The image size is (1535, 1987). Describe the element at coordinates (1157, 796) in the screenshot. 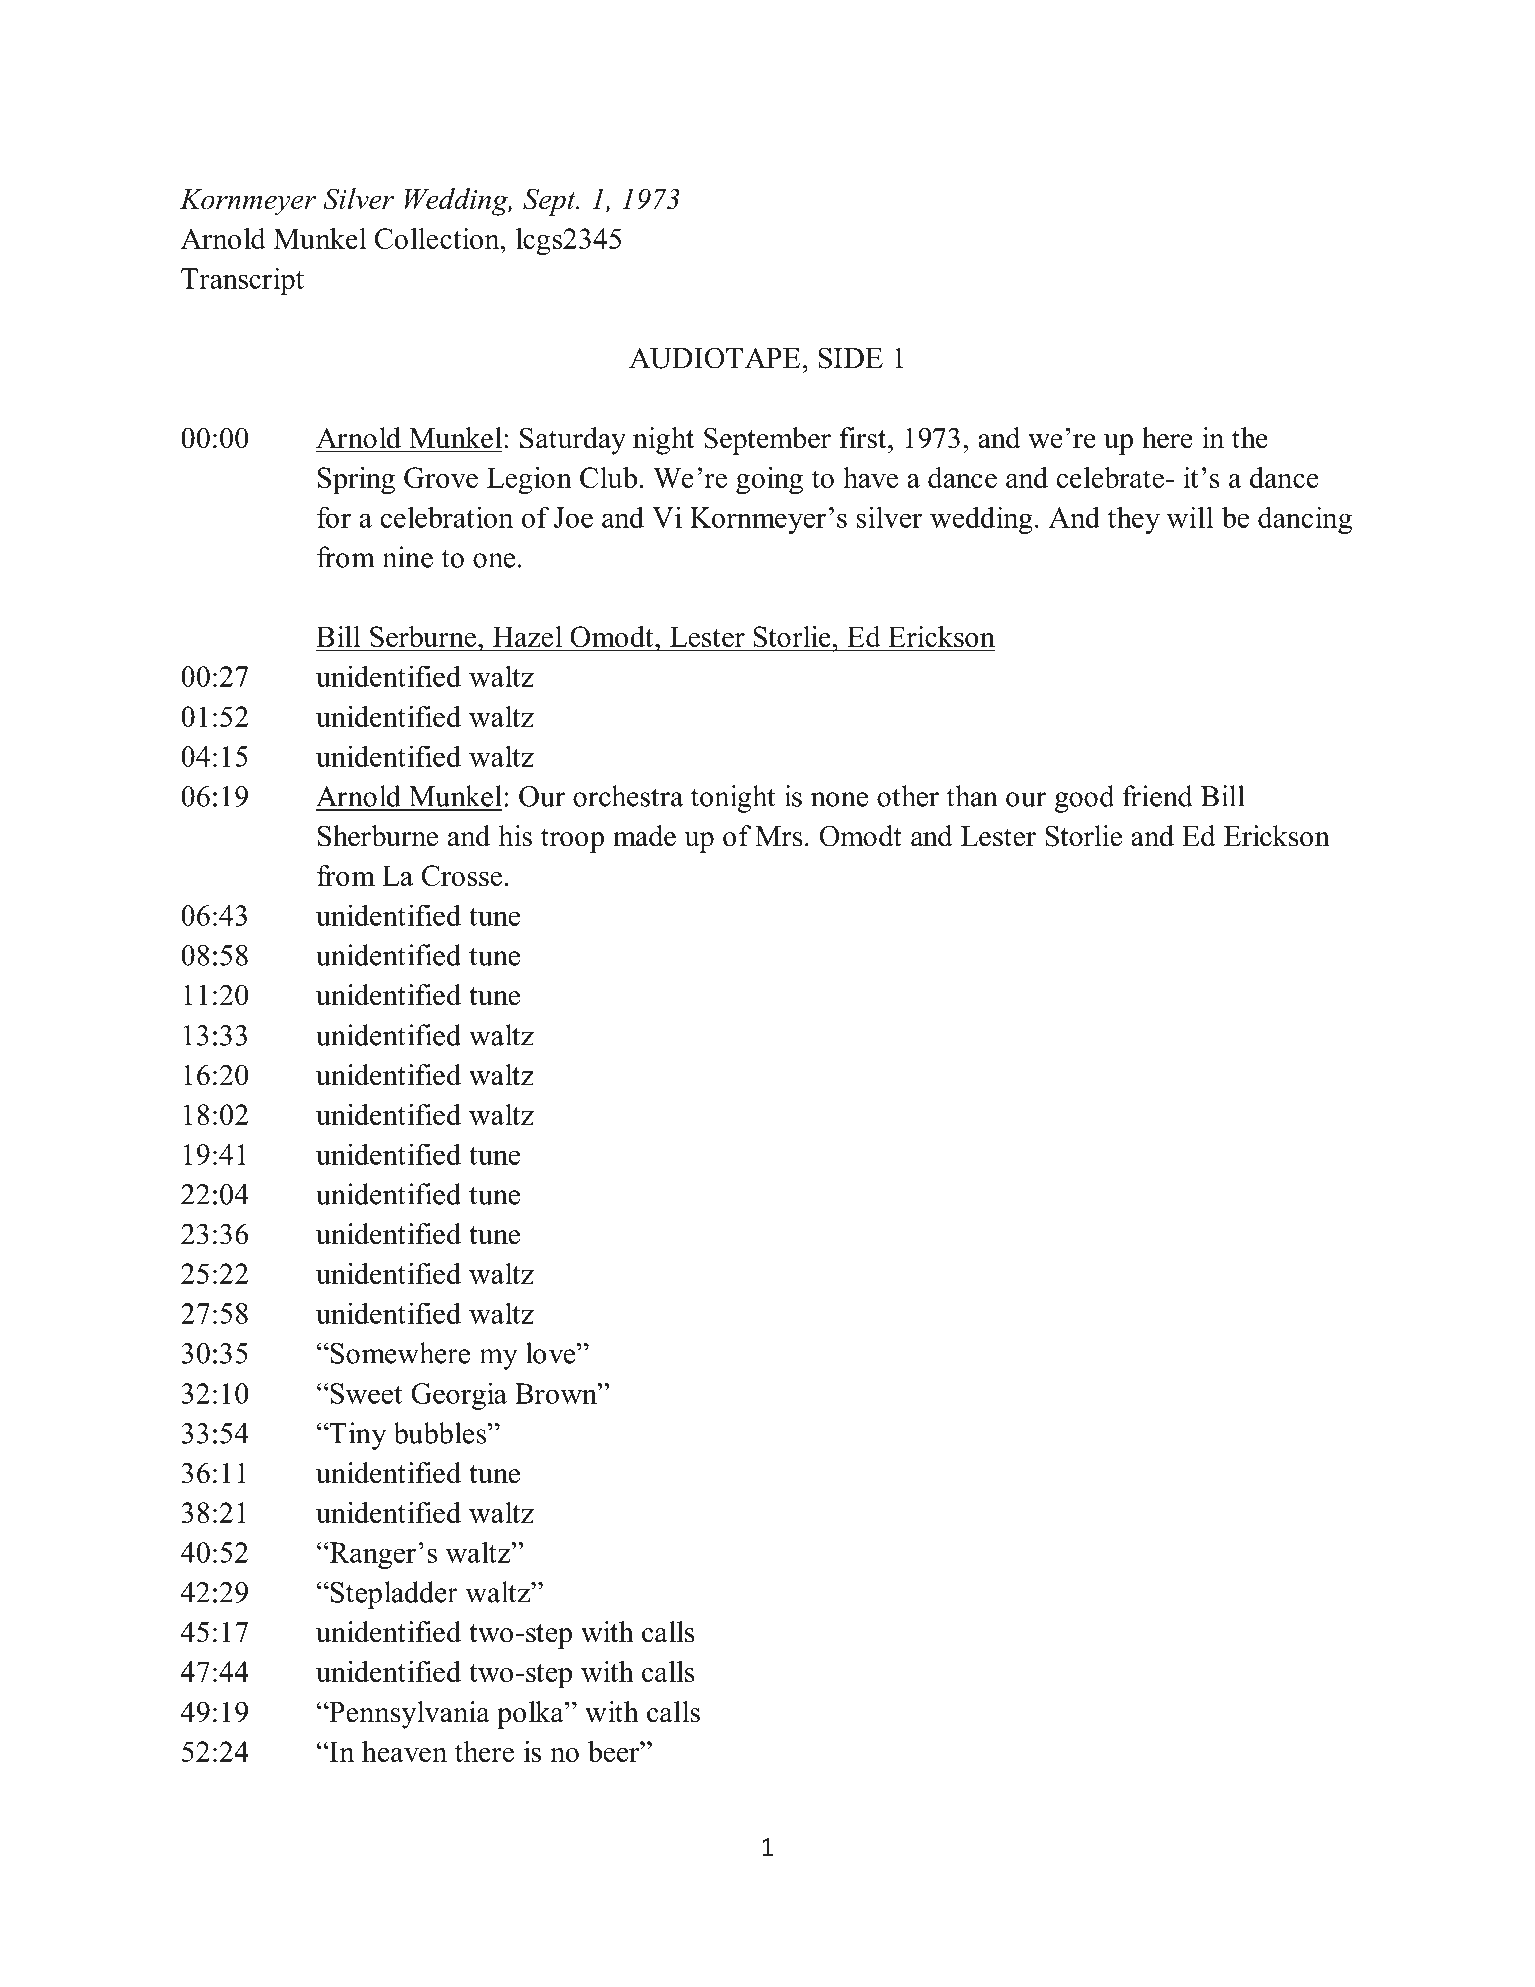

I see `friend` at that location.
